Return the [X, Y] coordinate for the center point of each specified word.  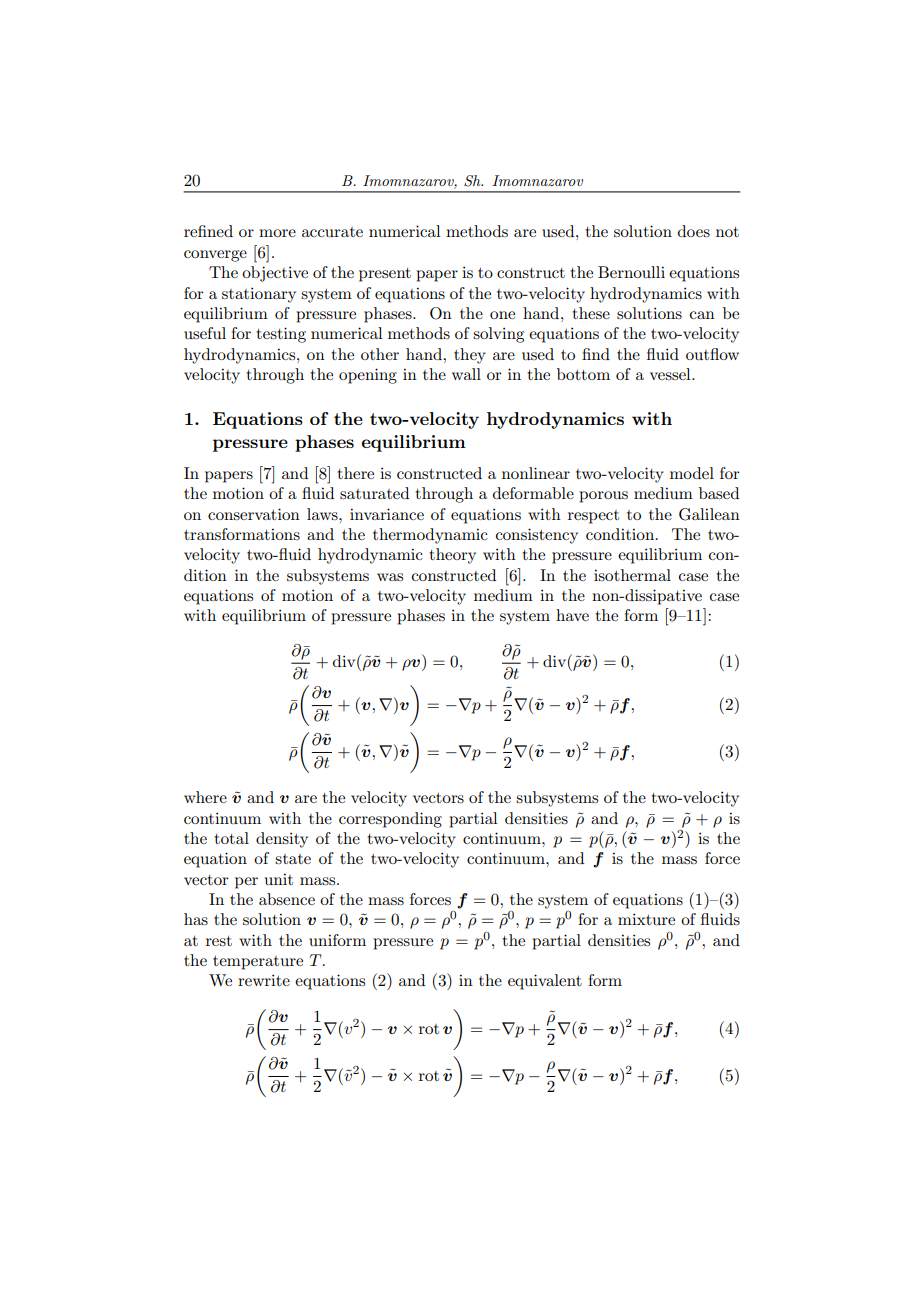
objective [275, 274]
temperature [258, 963]
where [205, 797]
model [692, 473]
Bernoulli [631, 272]
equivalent [545, 982]
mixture [646, 919]
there [356, 473]
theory [453, 556]
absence [287, 899]
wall [466, 374]
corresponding [390, 820]
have [572, 615]
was [390, 577]
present [385, 275]
